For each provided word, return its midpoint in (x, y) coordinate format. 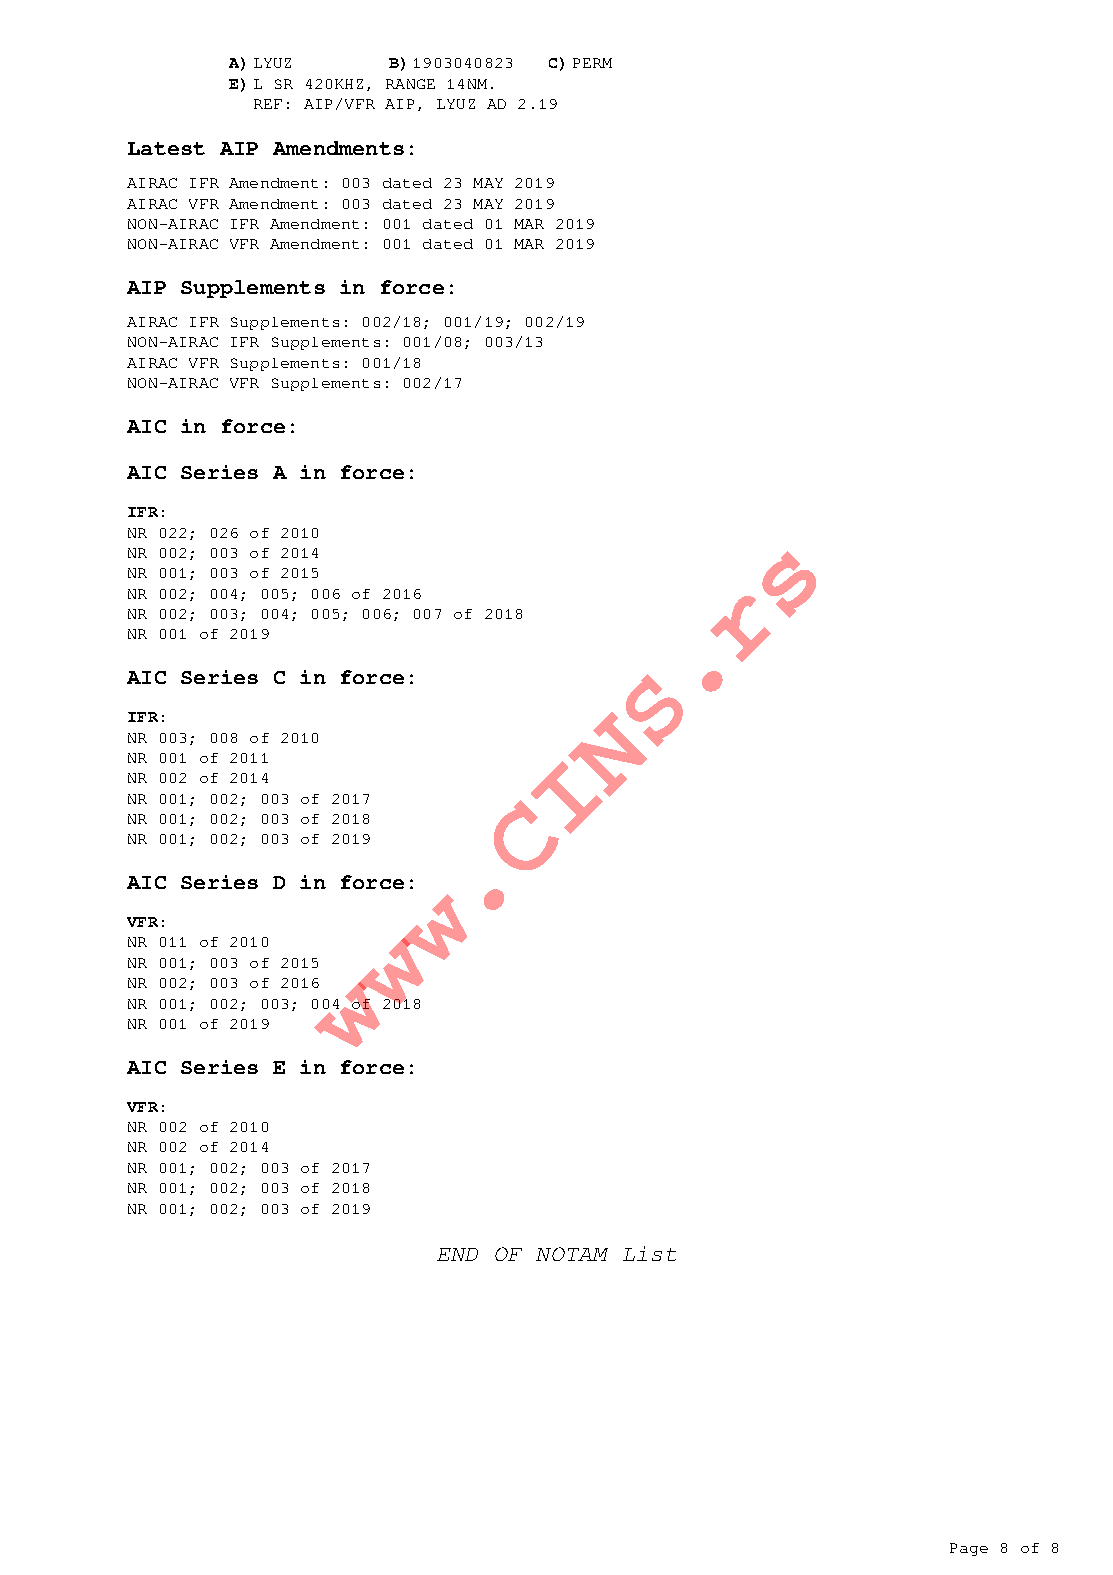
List (649, 1253)
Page (969, 1549)
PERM (592, 63)
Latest (166, 148)
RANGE (410, 84)
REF (268, 104)
